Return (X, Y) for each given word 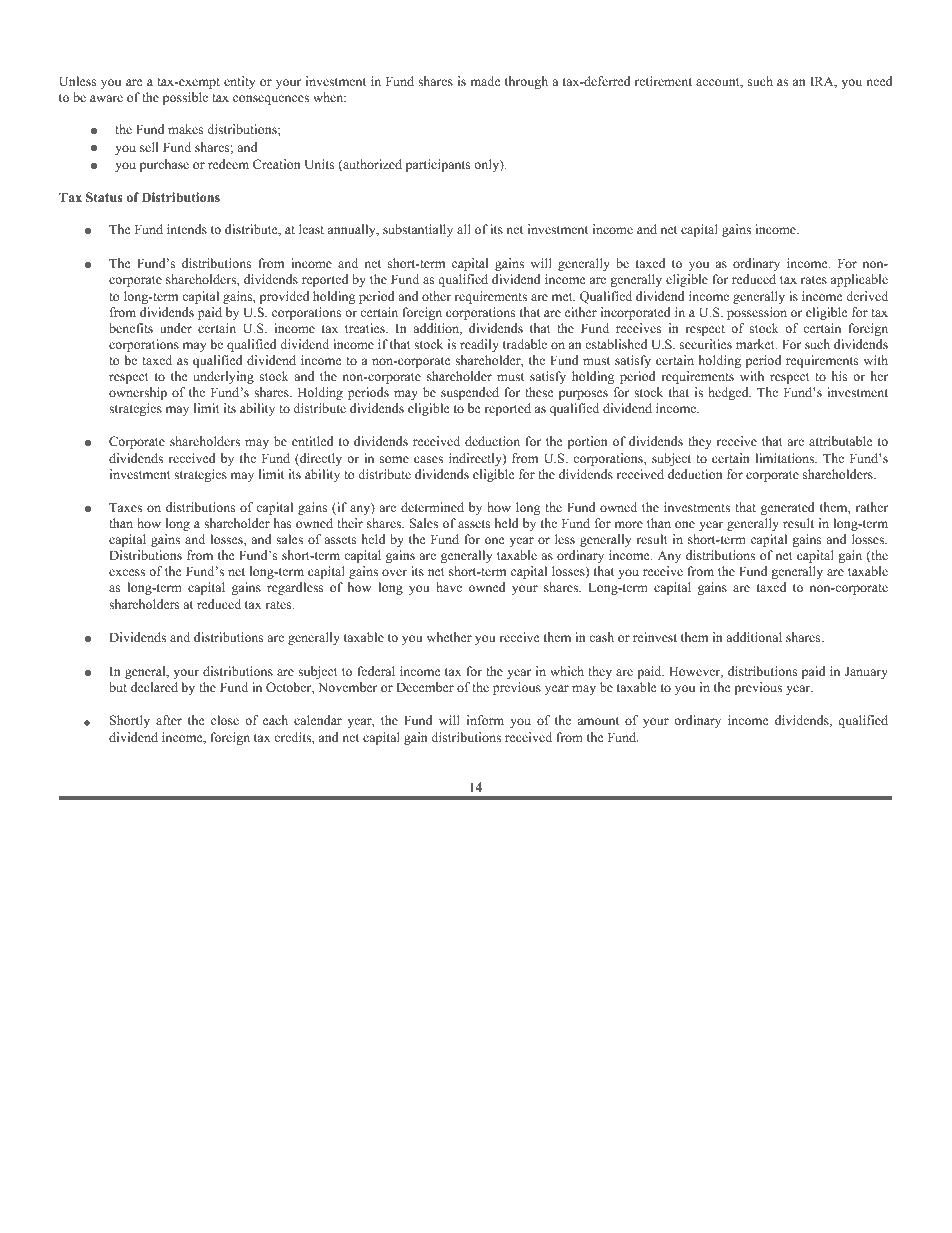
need (879, 81)
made (485, 81)
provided (284, 297)
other (436, 296)
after (169, 720)
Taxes (125, 507)
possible (185, 98)
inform (485, 720)
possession (757, 313)
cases (428, 459)
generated (788, 508)
